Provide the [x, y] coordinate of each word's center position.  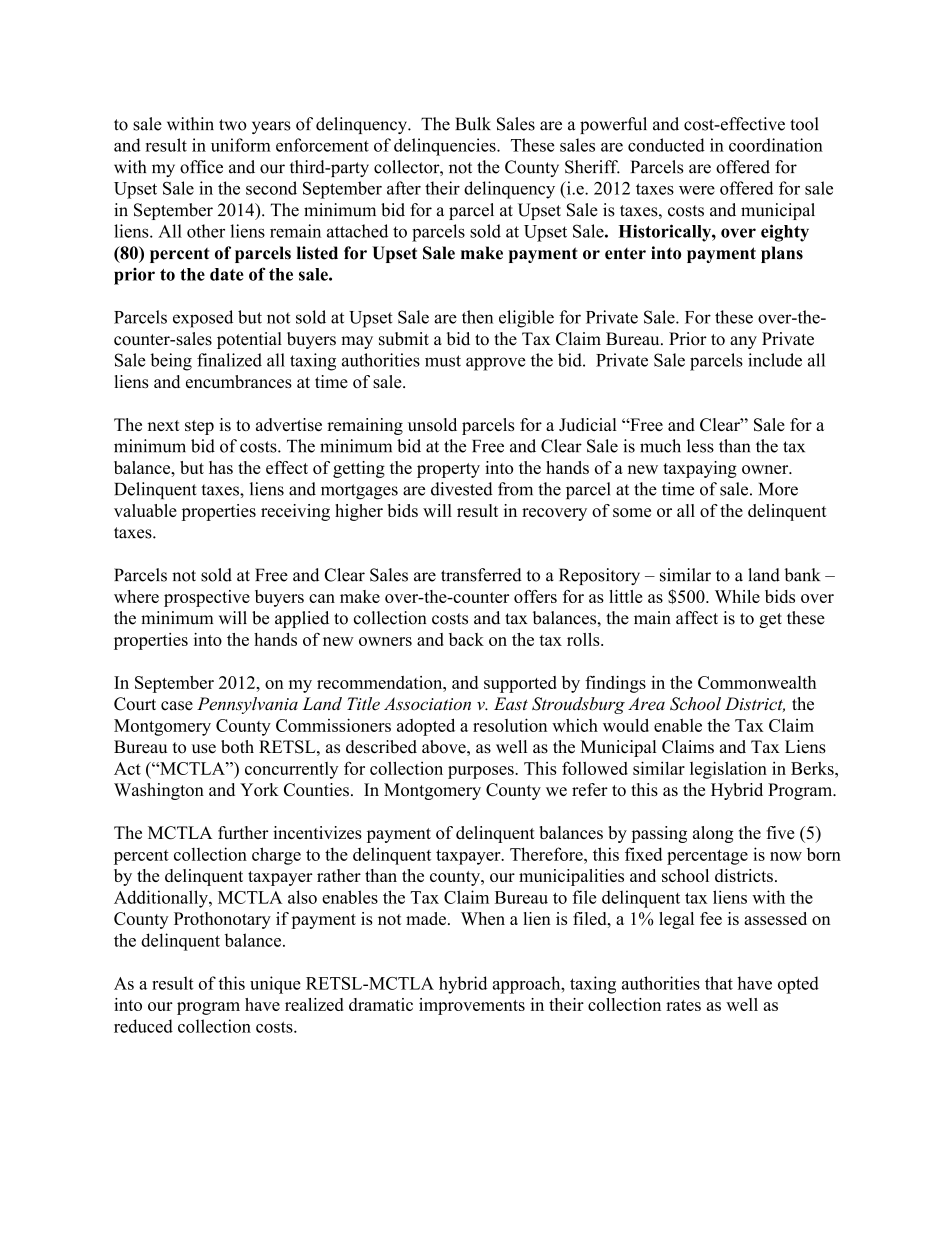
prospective [207, 598]
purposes [482, 772]
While [737, 596]
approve [496, 364]
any [743, 342]
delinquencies [446, 147]
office [201, 167]
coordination [776, 145]
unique [275, 985]
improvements [472, 1006]
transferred [481, 575]
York [259, 789]
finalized [229, 360]
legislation [728, 770]
